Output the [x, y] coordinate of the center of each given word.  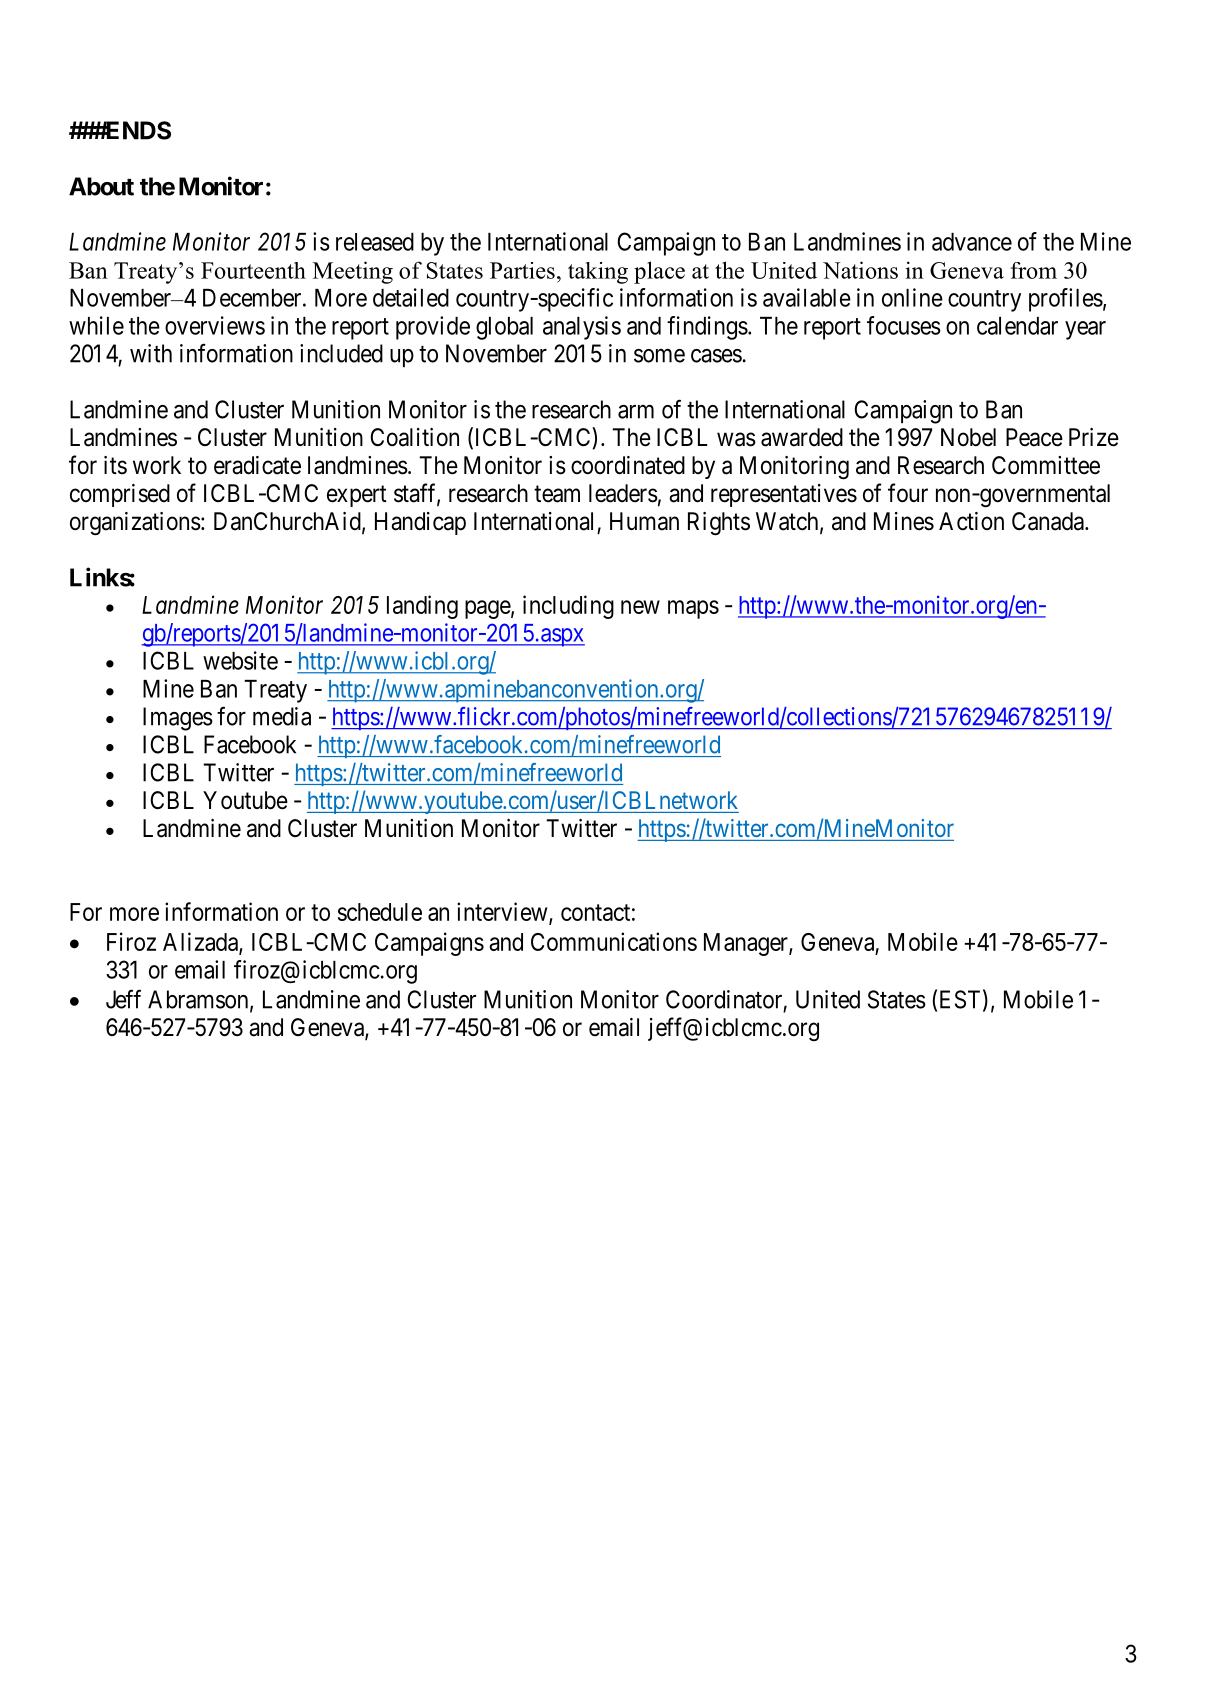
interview [503, 913]
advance [972, 242]
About [101, 186]
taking [598, 273]
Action [971, 521]
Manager [747, 944]
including [568, 607]
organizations [135, 524]
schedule [380, 912]
